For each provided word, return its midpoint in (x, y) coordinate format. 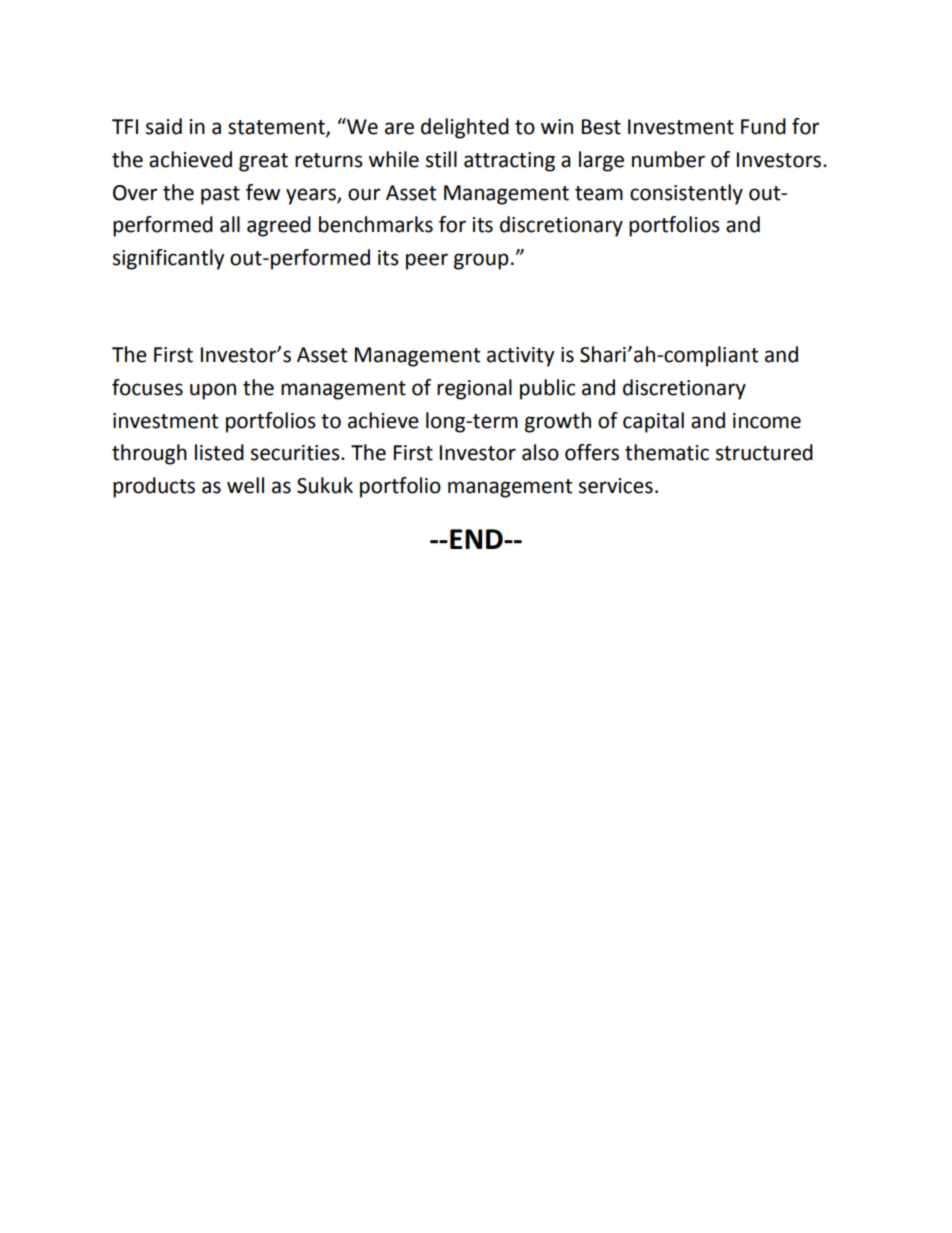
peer (427, 261)
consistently (686, 194)
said (164, 126)
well (245, 485)
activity (520, 357)
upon (213, 391)
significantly (168, 259)
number (668, 159)
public (548, 389)
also (540, 452)
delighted (465, 128)
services (616, 486)
